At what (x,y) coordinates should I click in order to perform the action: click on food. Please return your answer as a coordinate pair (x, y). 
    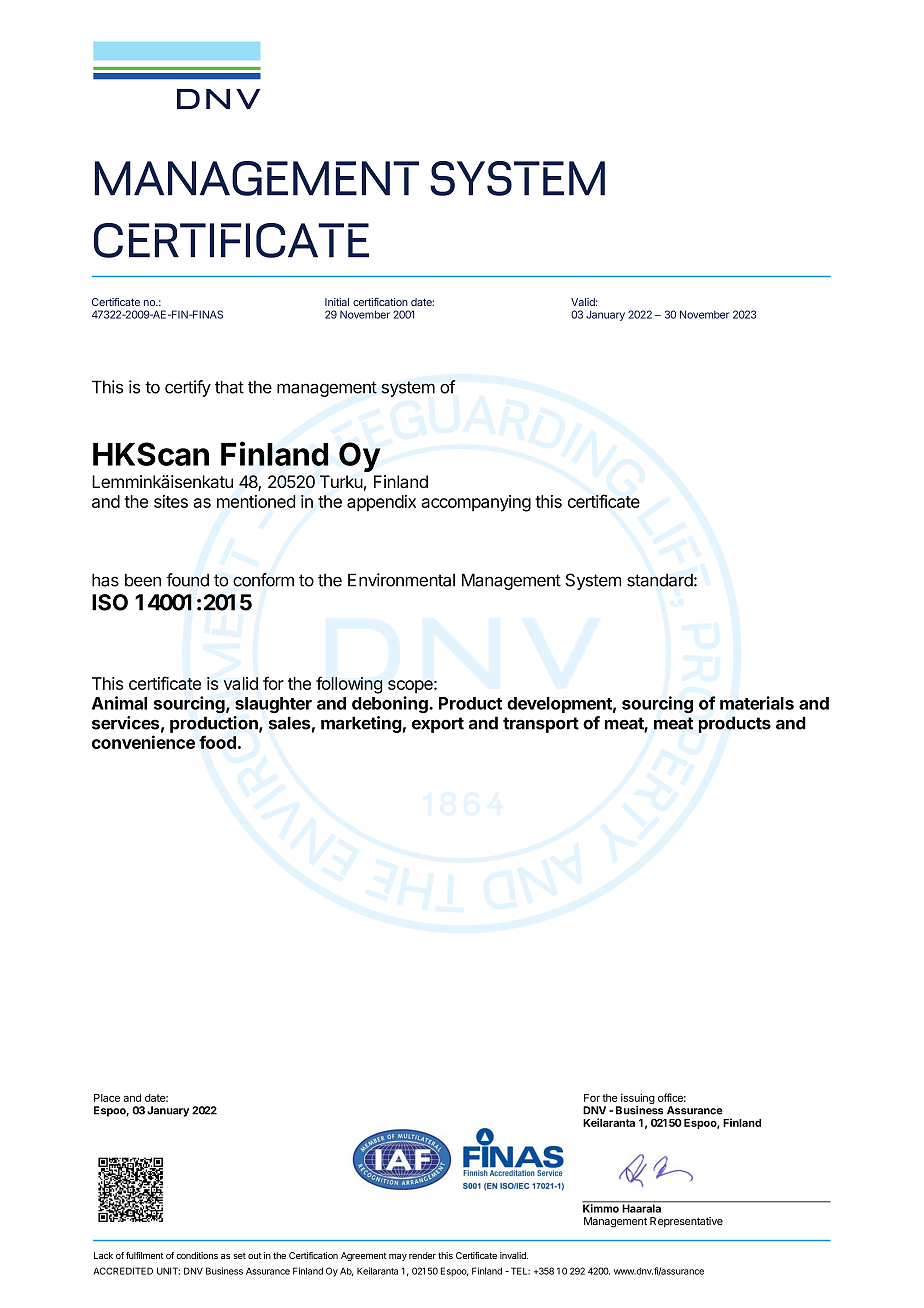
    Looking at the image, I should click on (217, 742).
